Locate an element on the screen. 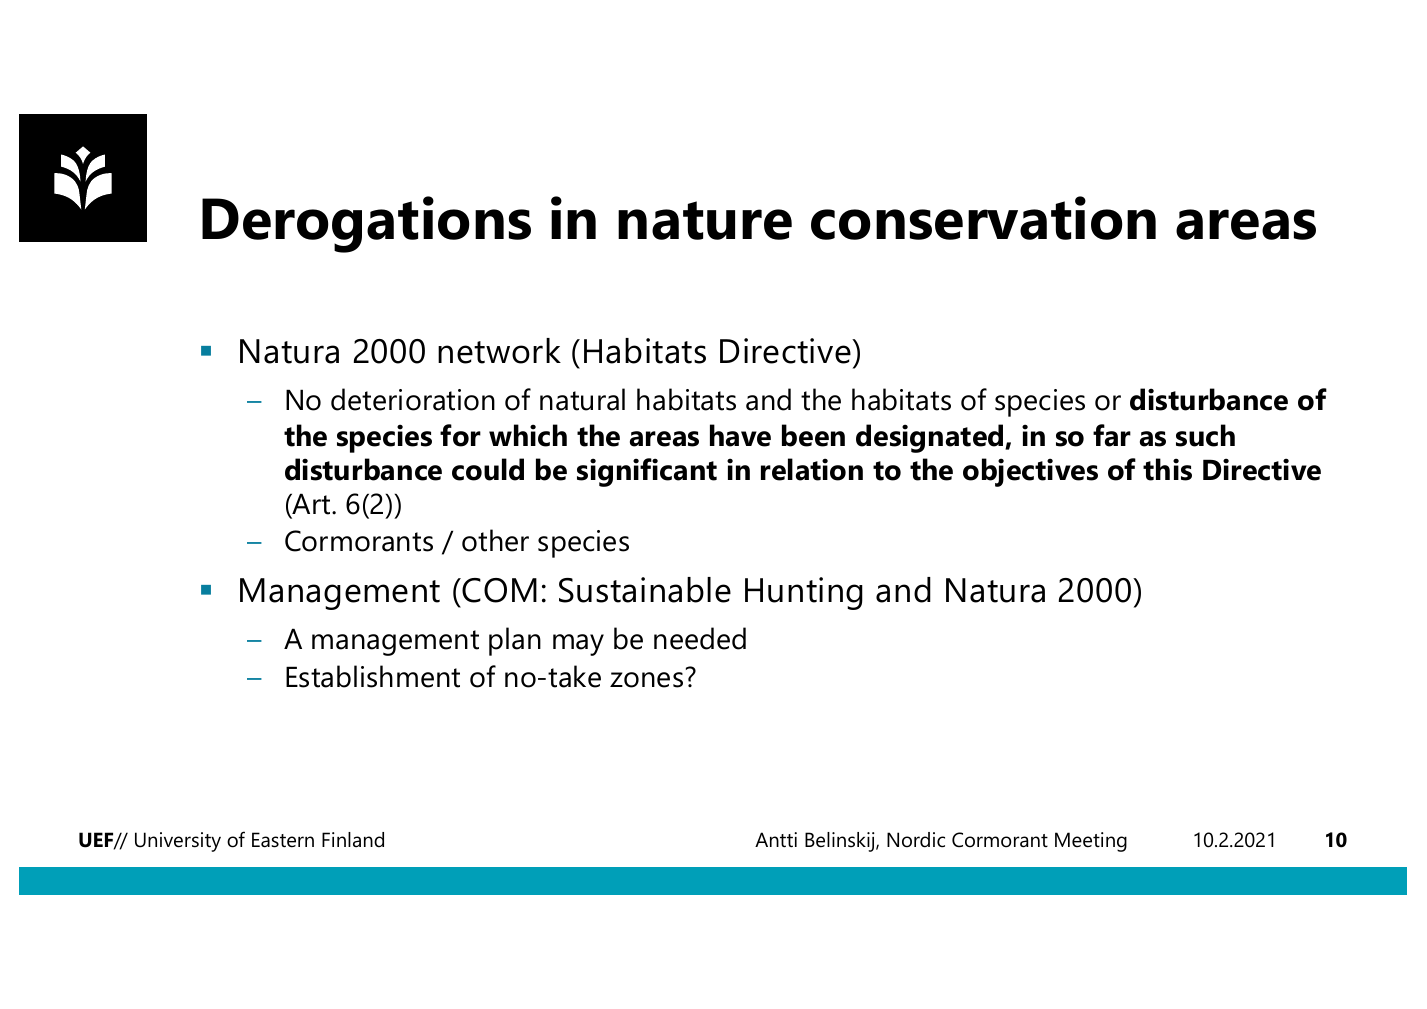 The image size is (1427, 1009). zones is located at coordinates (646, 680).
